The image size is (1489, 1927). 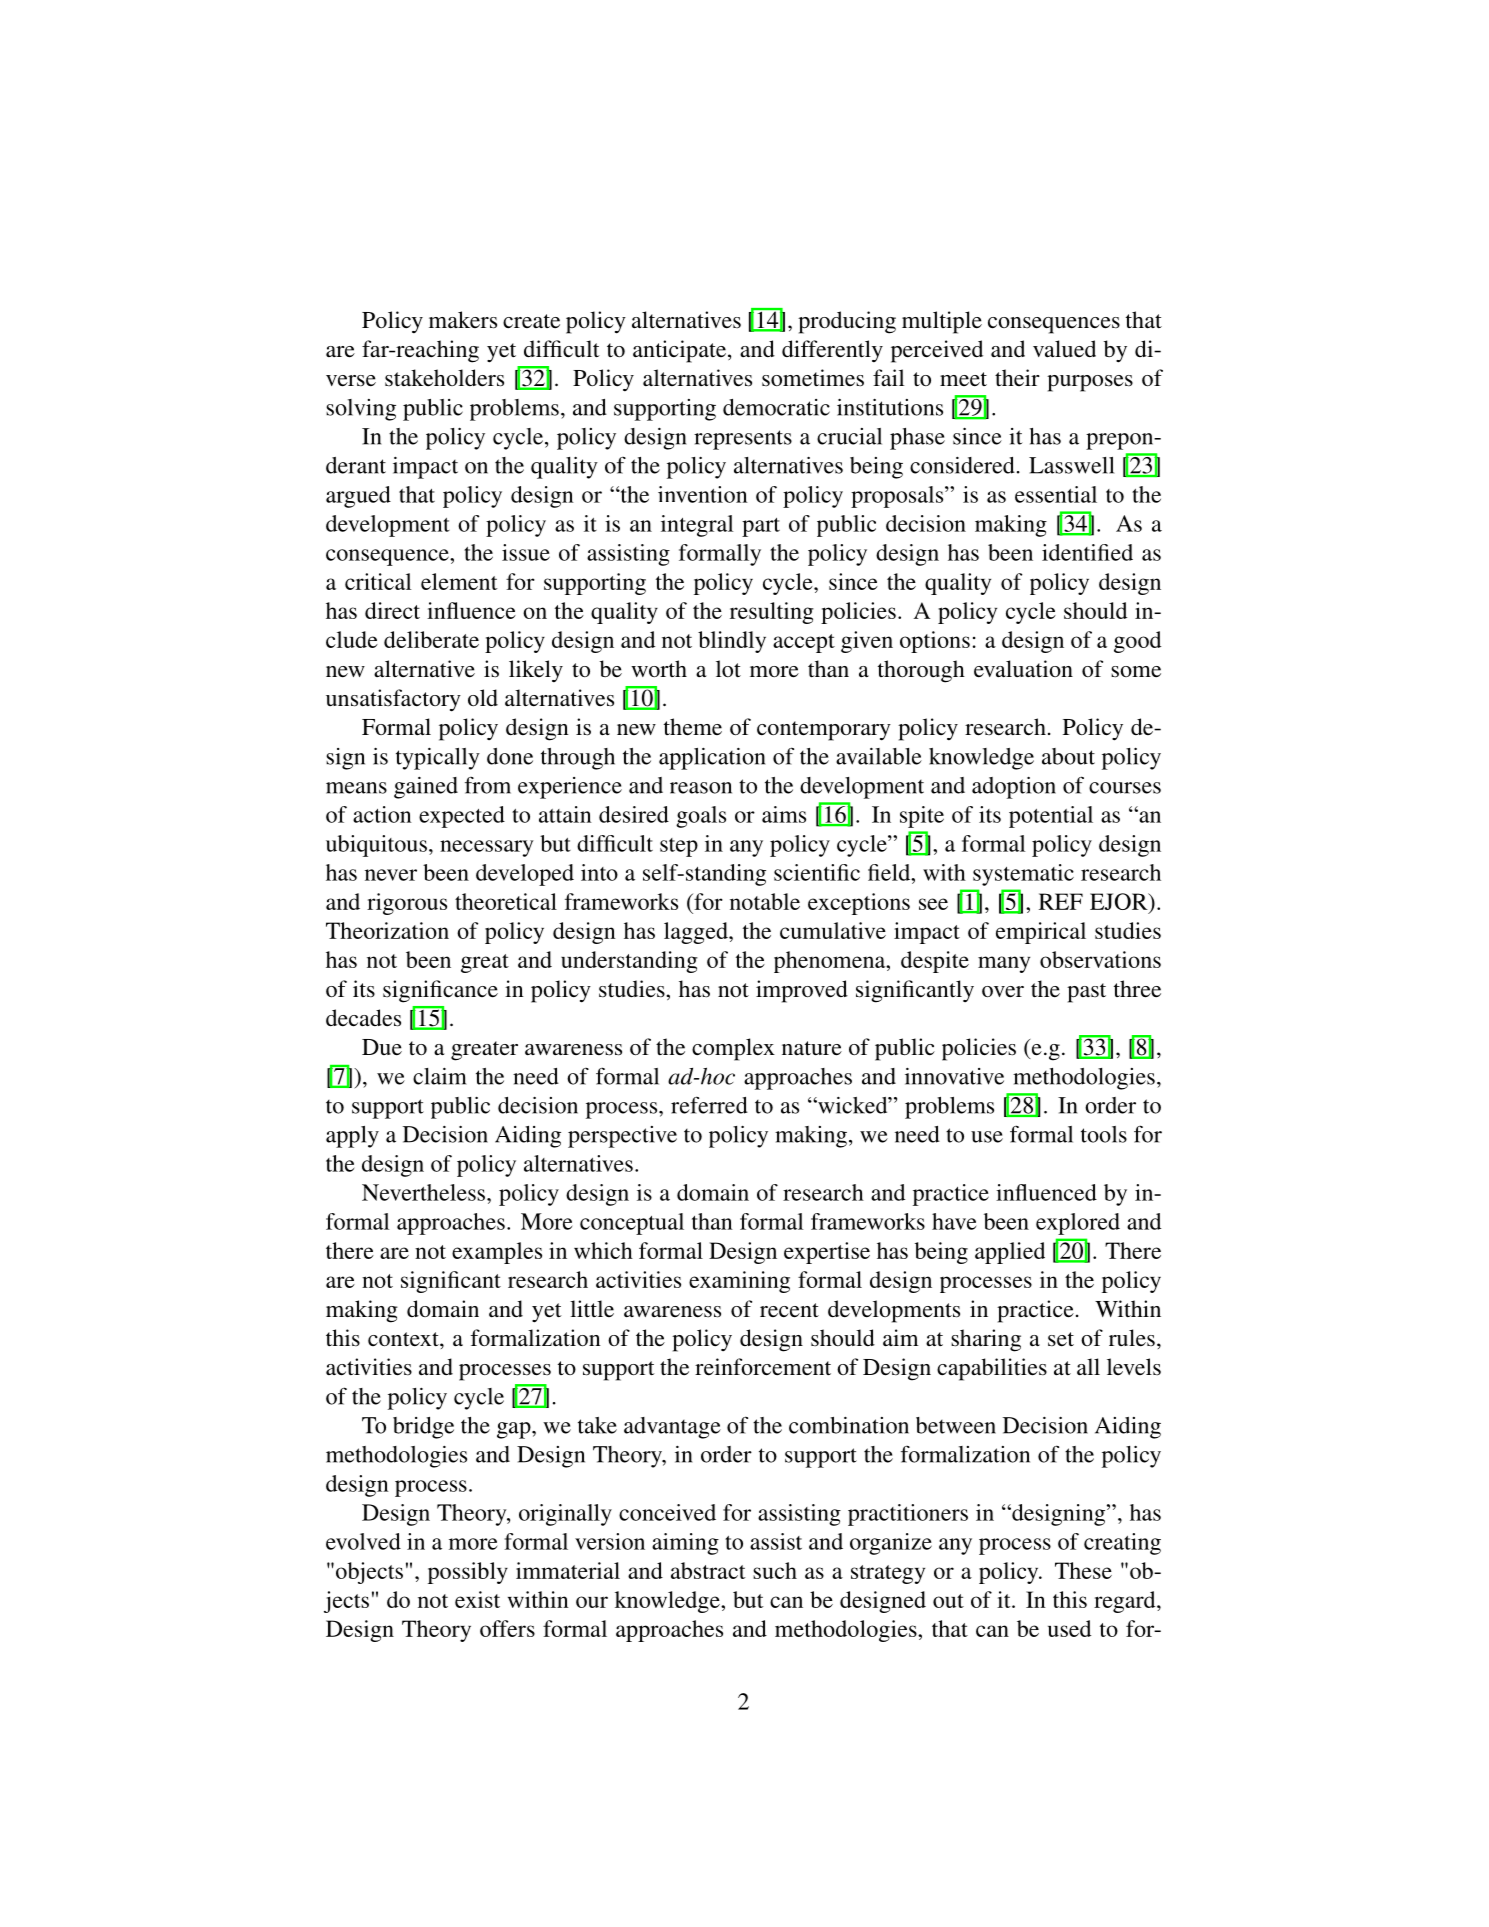 I want to click on valued, so click(x=1064, y=349).
